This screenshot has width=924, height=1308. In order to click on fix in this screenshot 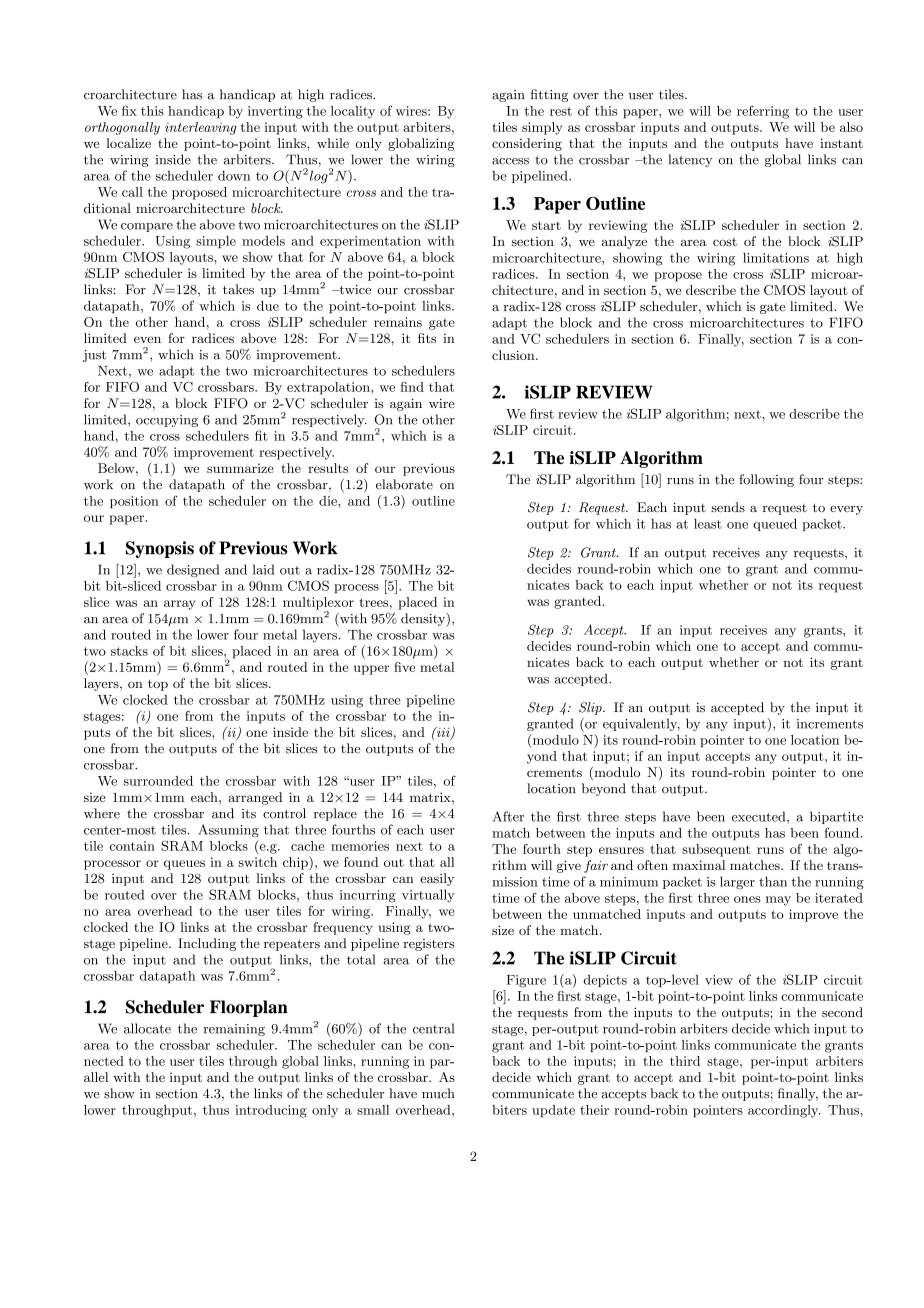, I will do `click(129, 110)`.
